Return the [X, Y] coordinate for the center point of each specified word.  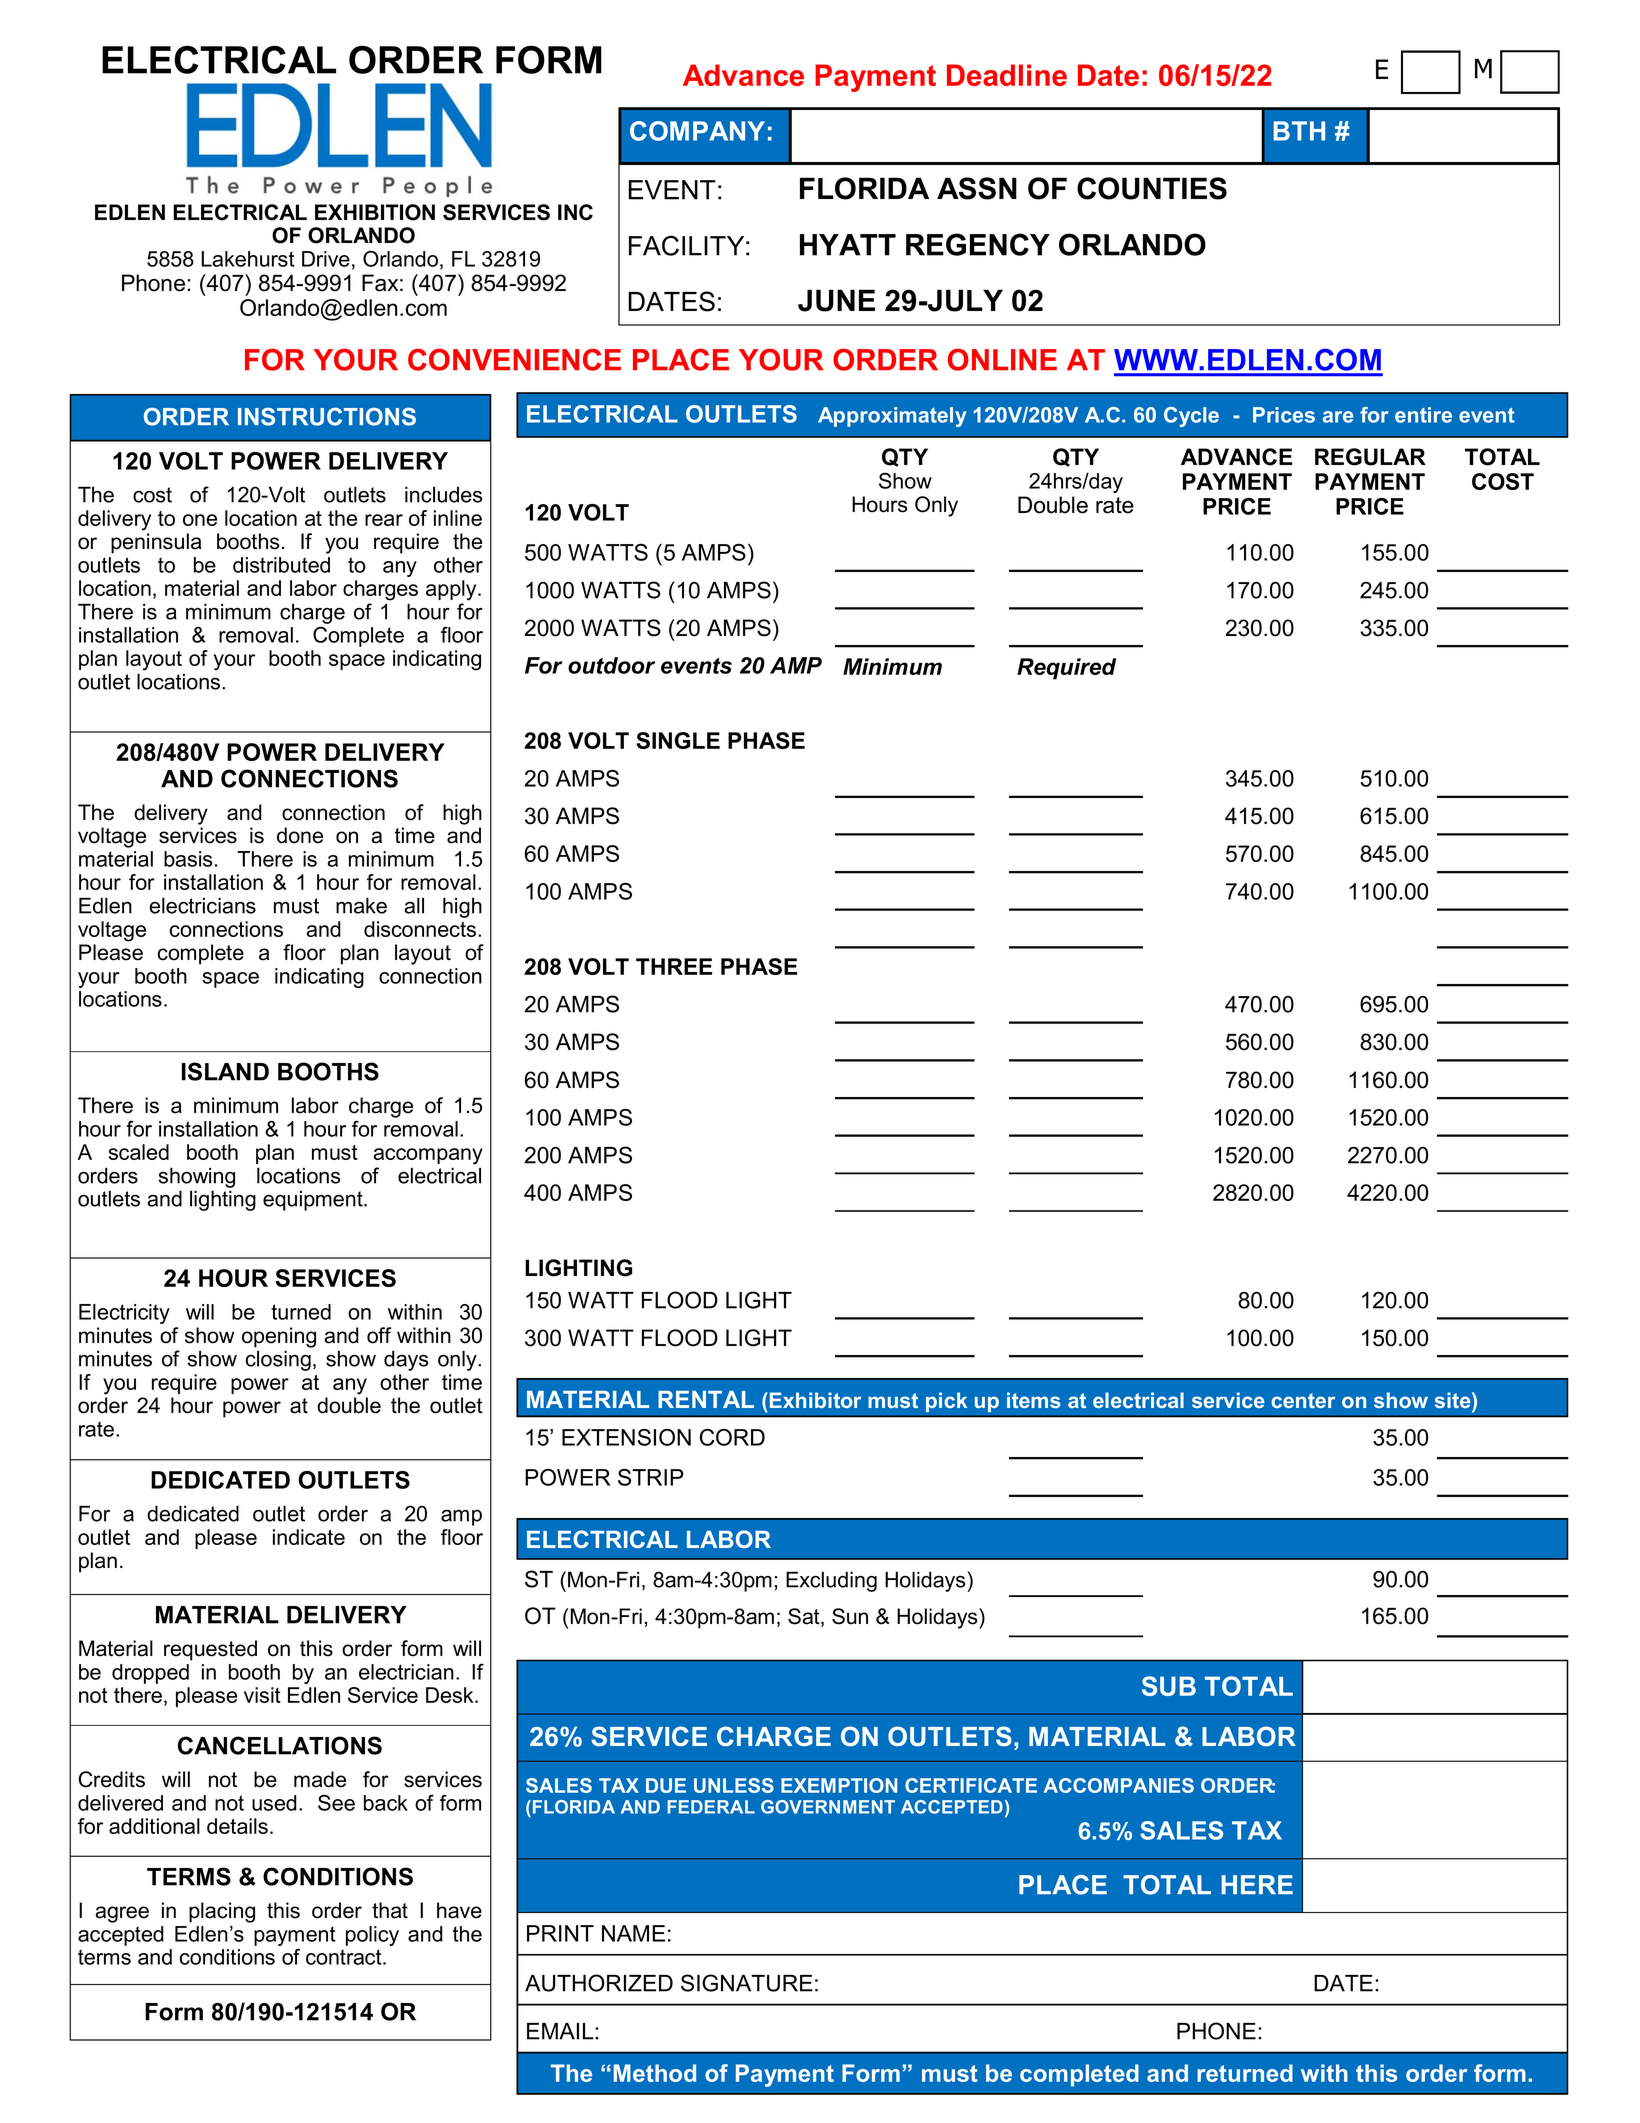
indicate [309, 1537]
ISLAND [225, 1071]
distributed [281, 565]
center [1303, 1400]
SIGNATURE [747, 1983]
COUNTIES [1152, 188]
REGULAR [1370, 457]
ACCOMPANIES [1119, 1785]
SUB [1169, 1686]
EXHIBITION [375, 212]
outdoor [611, 665]
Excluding [831, 1581]
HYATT [848, 245]
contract [345, 1957]
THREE [674, 966]
